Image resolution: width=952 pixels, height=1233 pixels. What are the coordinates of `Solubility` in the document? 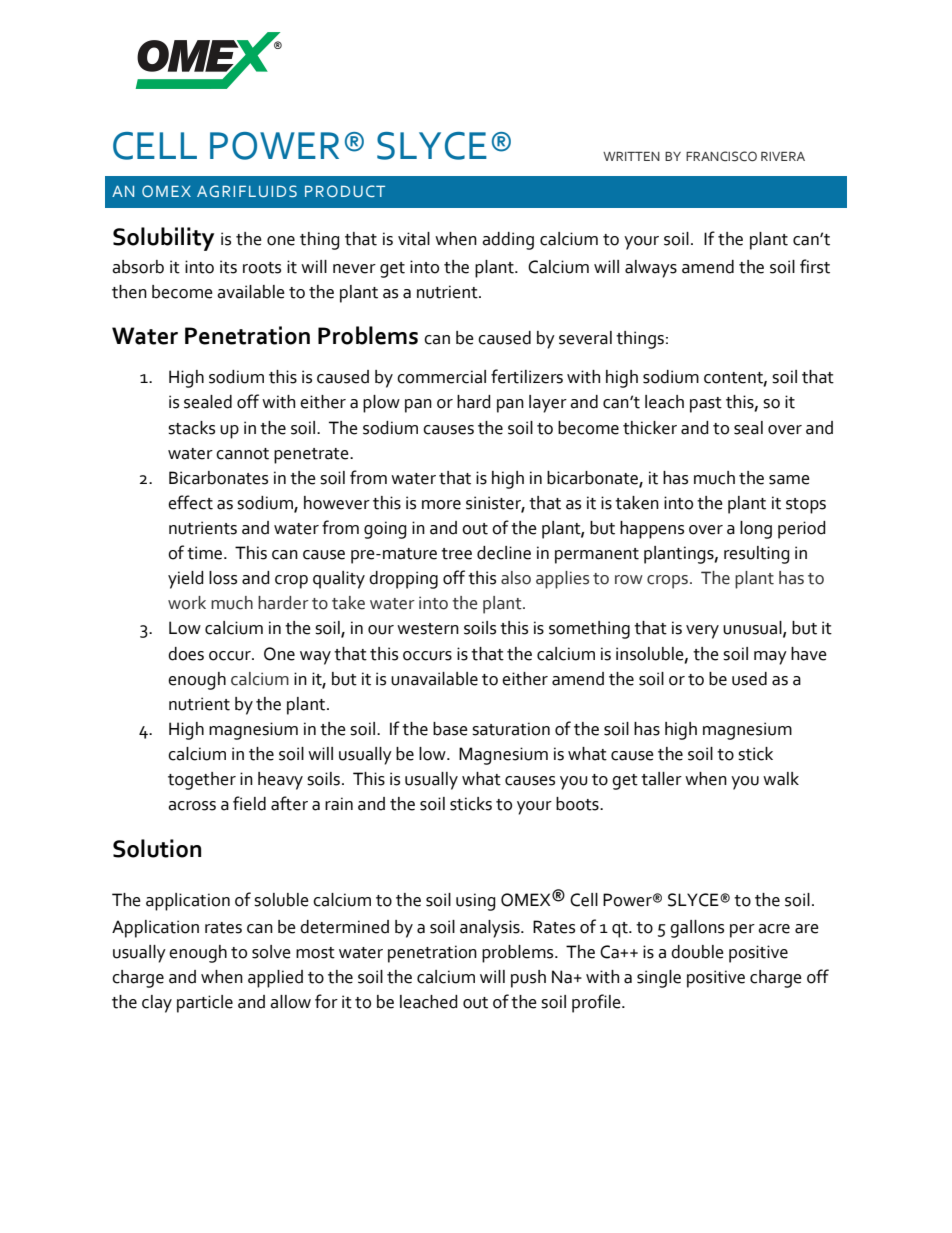 It's located at (163, 239).
